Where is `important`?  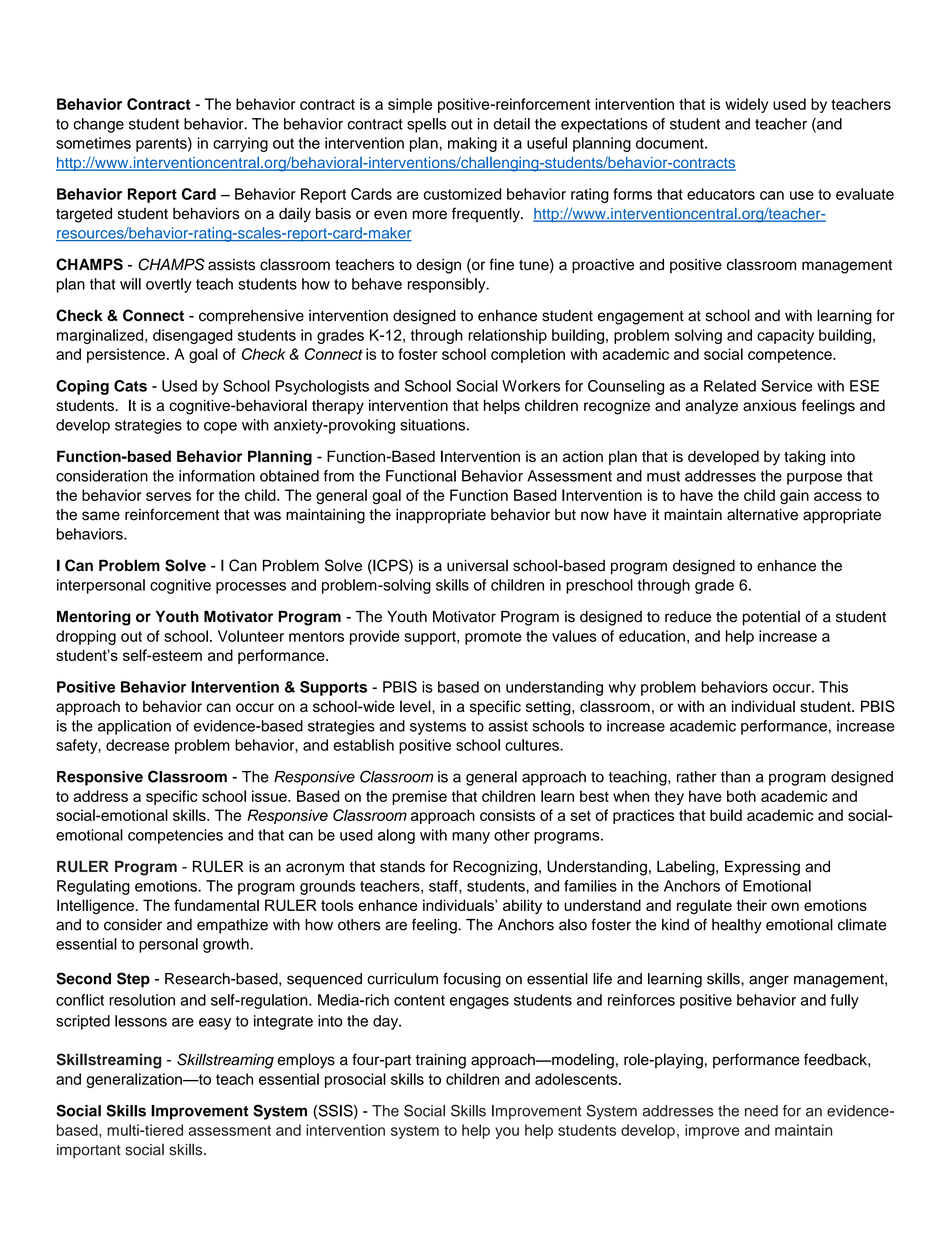 important is located at coordinates (89, 1151).
